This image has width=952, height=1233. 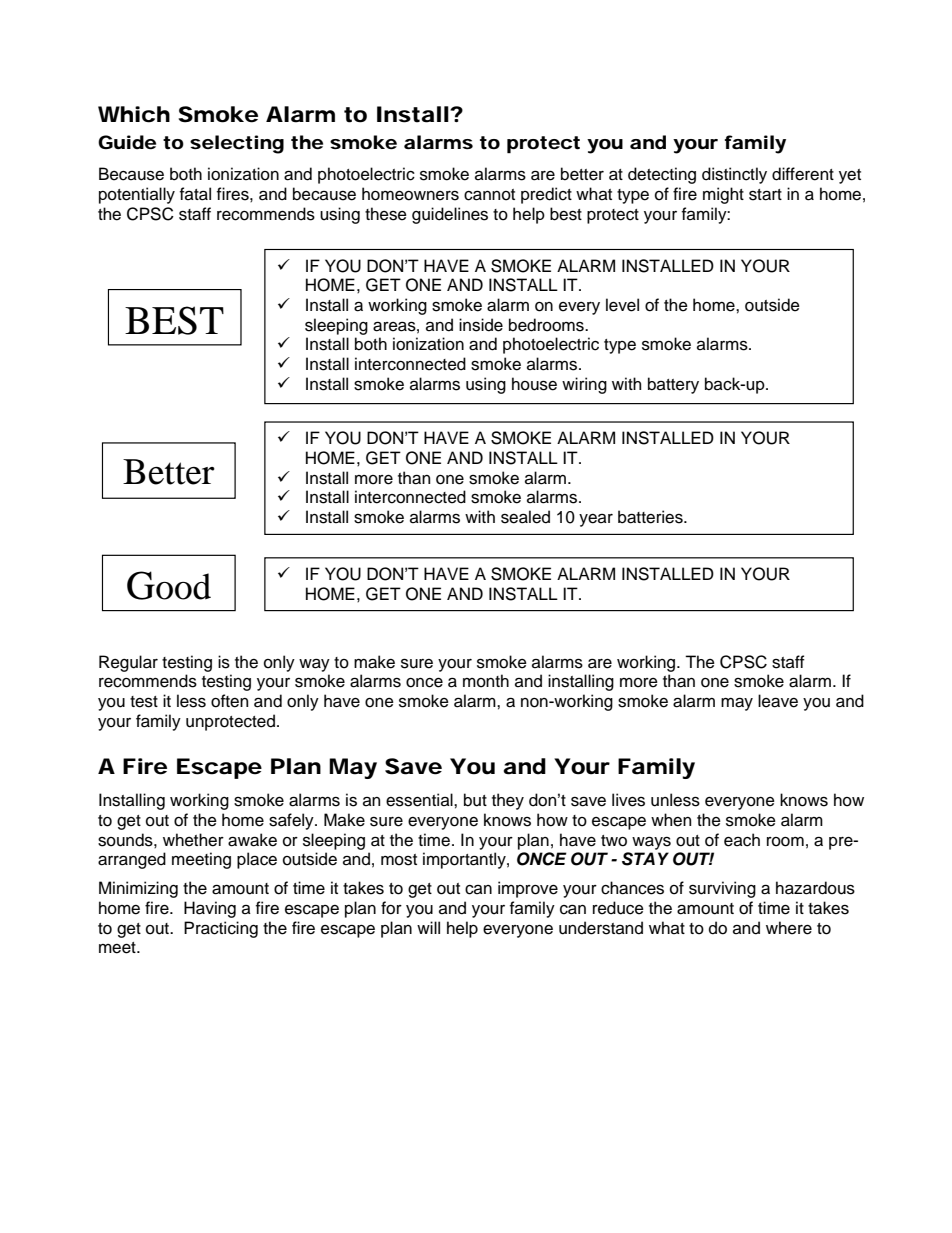 I want to click on improve, so click(x=528, y=889).
